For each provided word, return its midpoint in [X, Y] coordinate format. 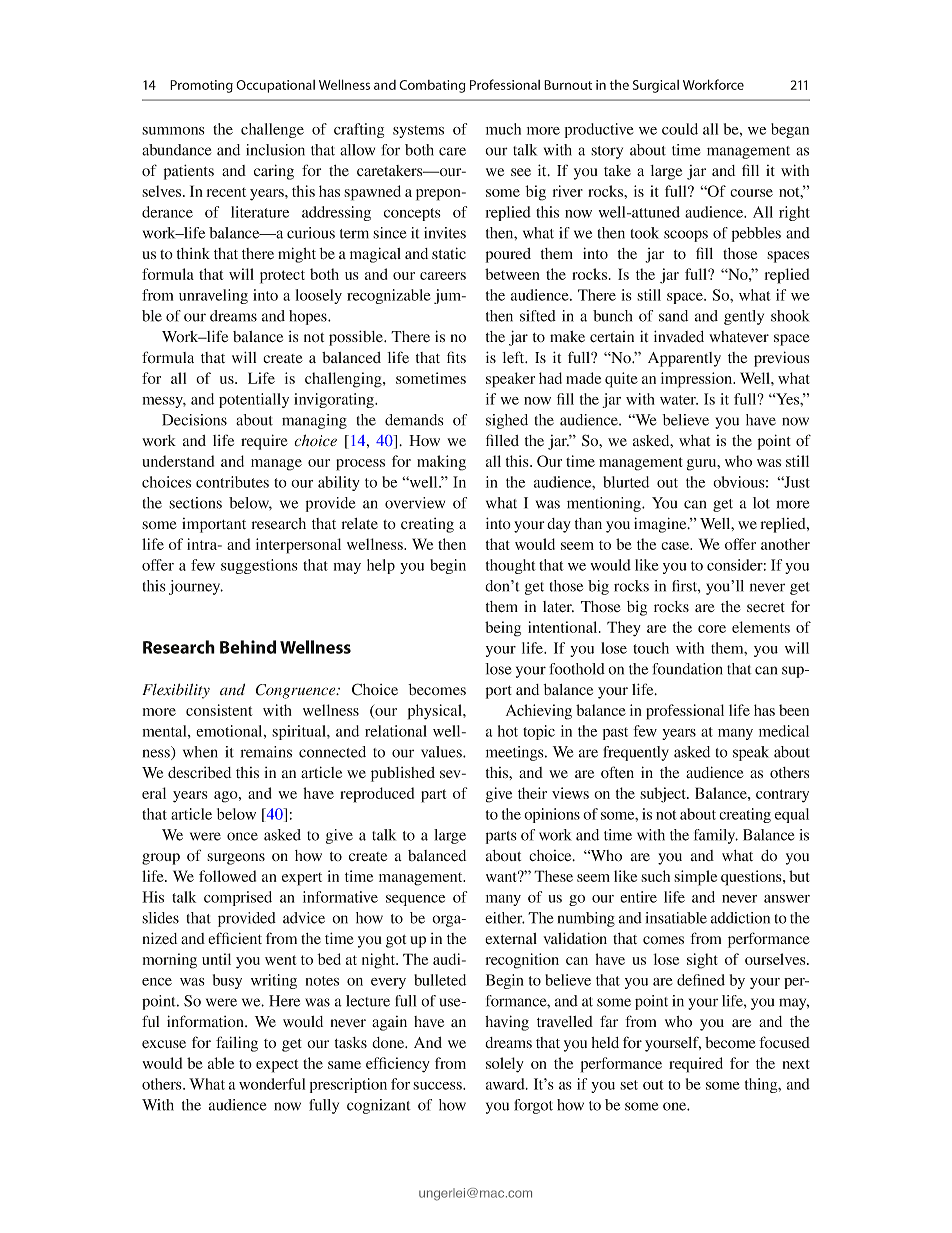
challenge [272, 130]
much [503, 129]
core [712, 629]
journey [196, 587]
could [680, 129]
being [503, 629]
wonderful [272, 1084]
